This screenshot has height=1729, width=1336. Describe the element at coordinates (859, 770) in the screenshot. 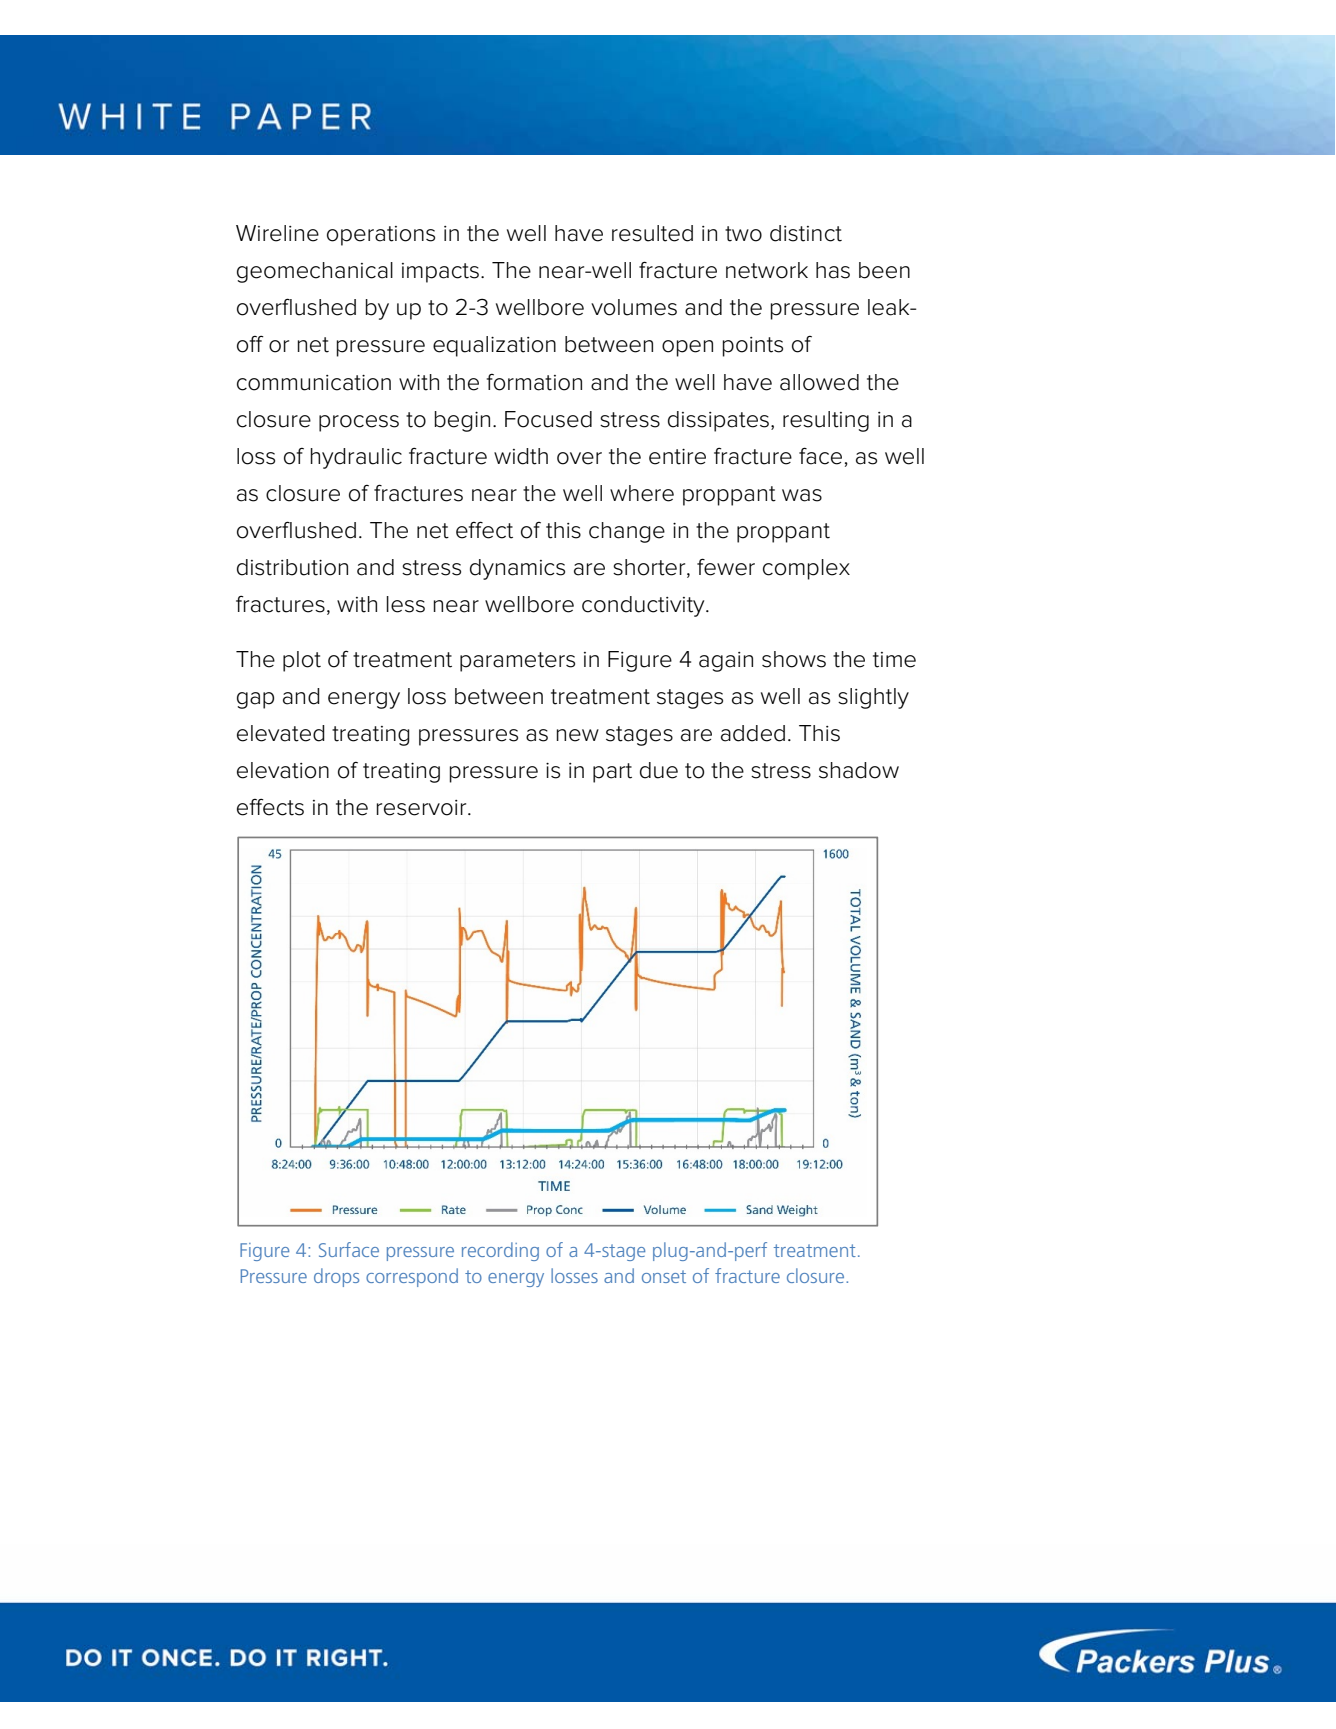

I see `shadow` at that location.
